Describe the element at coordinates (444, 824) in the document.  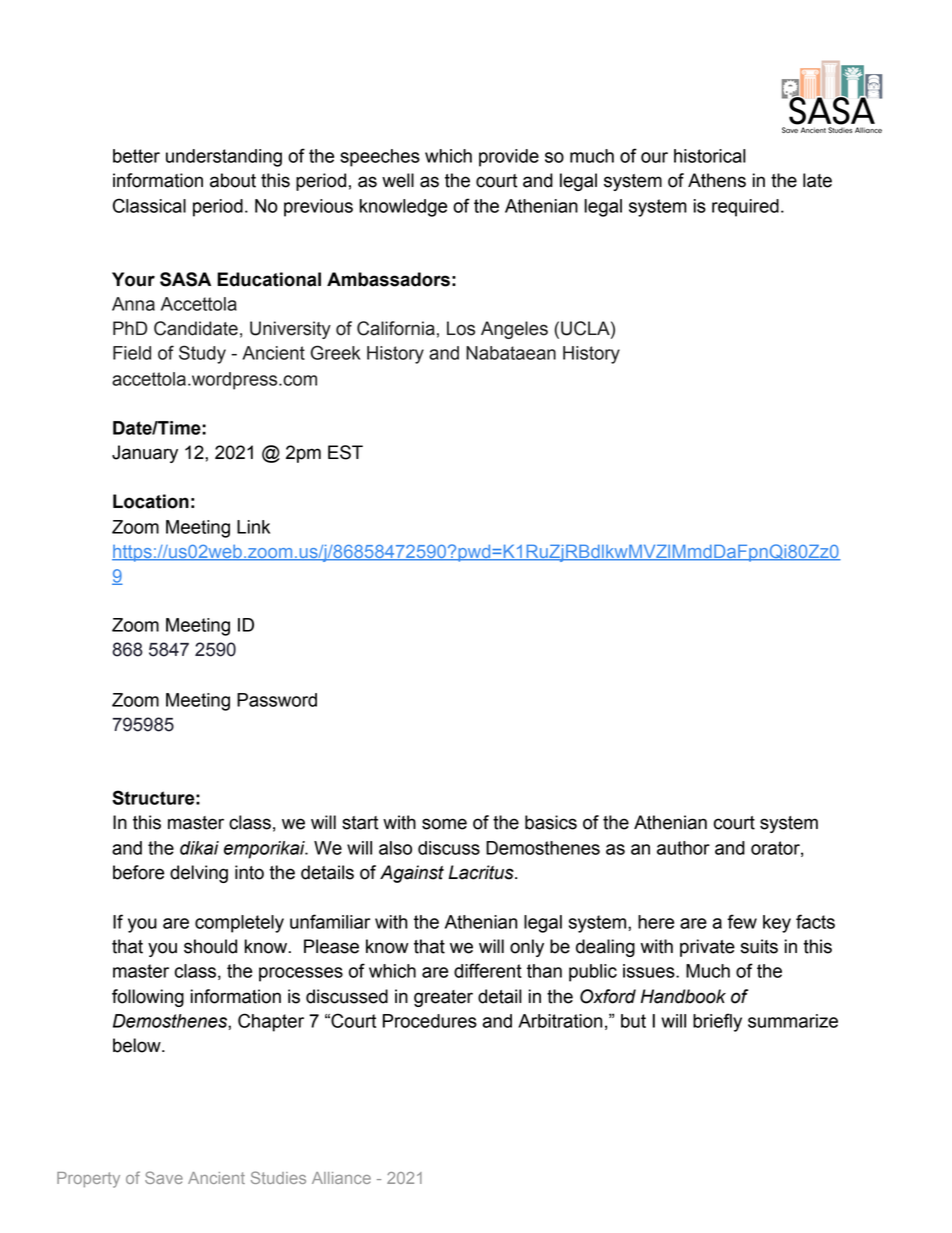
I see `some` at that location.
